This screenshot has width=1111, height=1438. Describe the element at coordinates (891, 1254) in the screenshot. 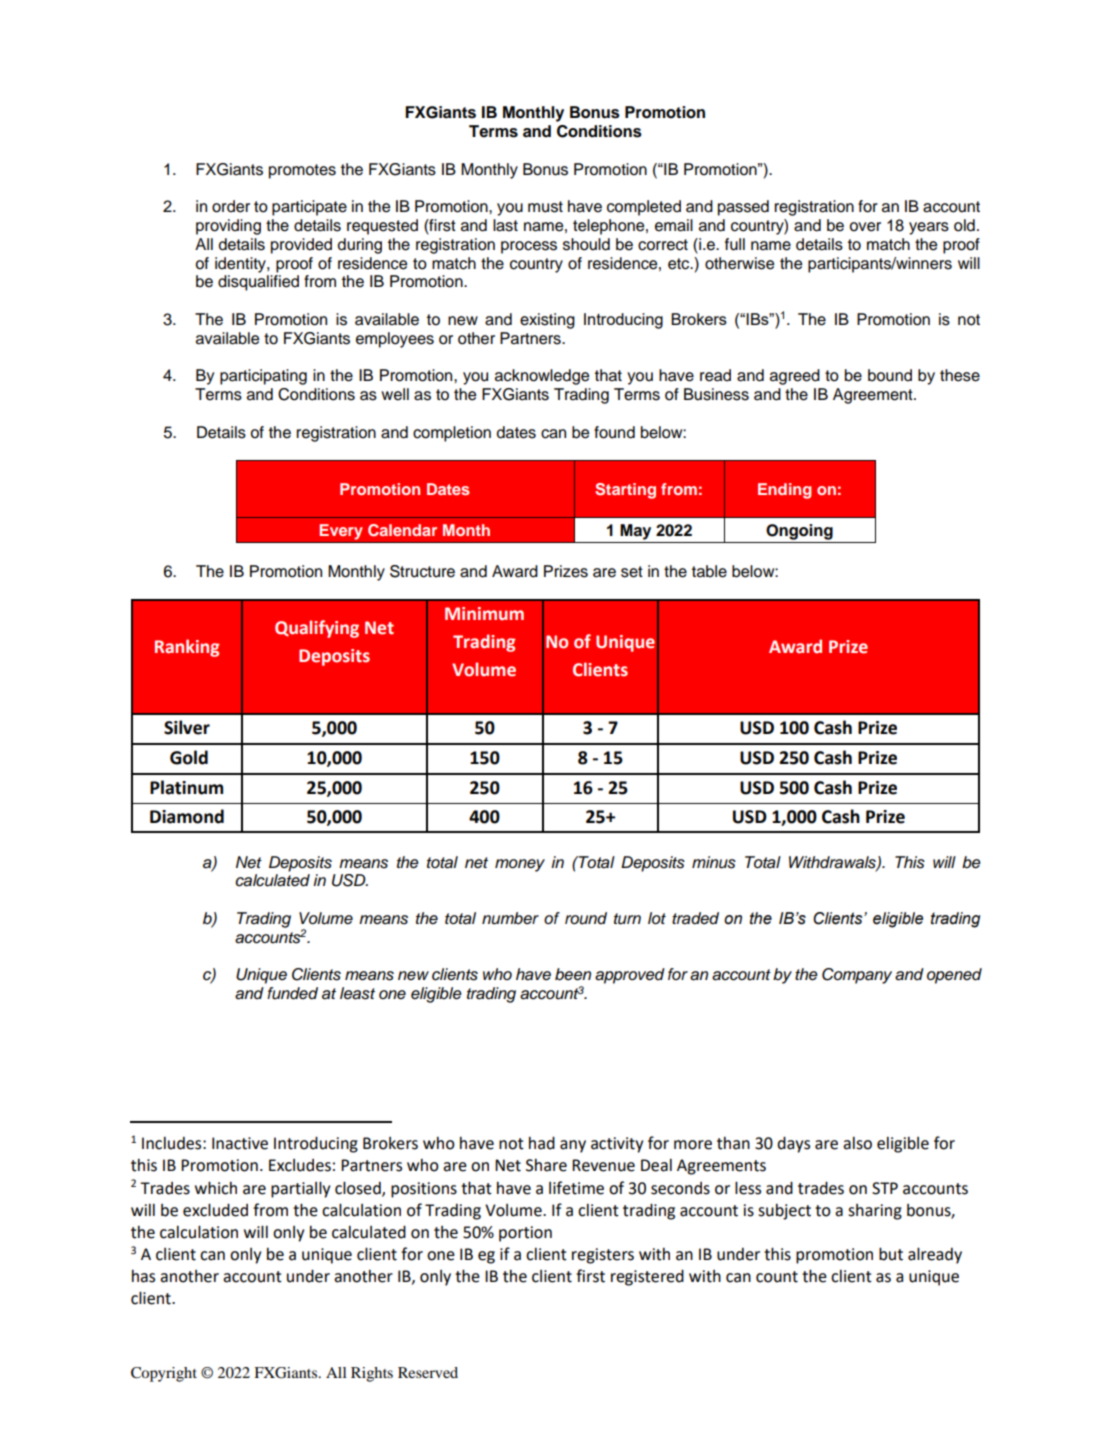

I see `but` at that location.
